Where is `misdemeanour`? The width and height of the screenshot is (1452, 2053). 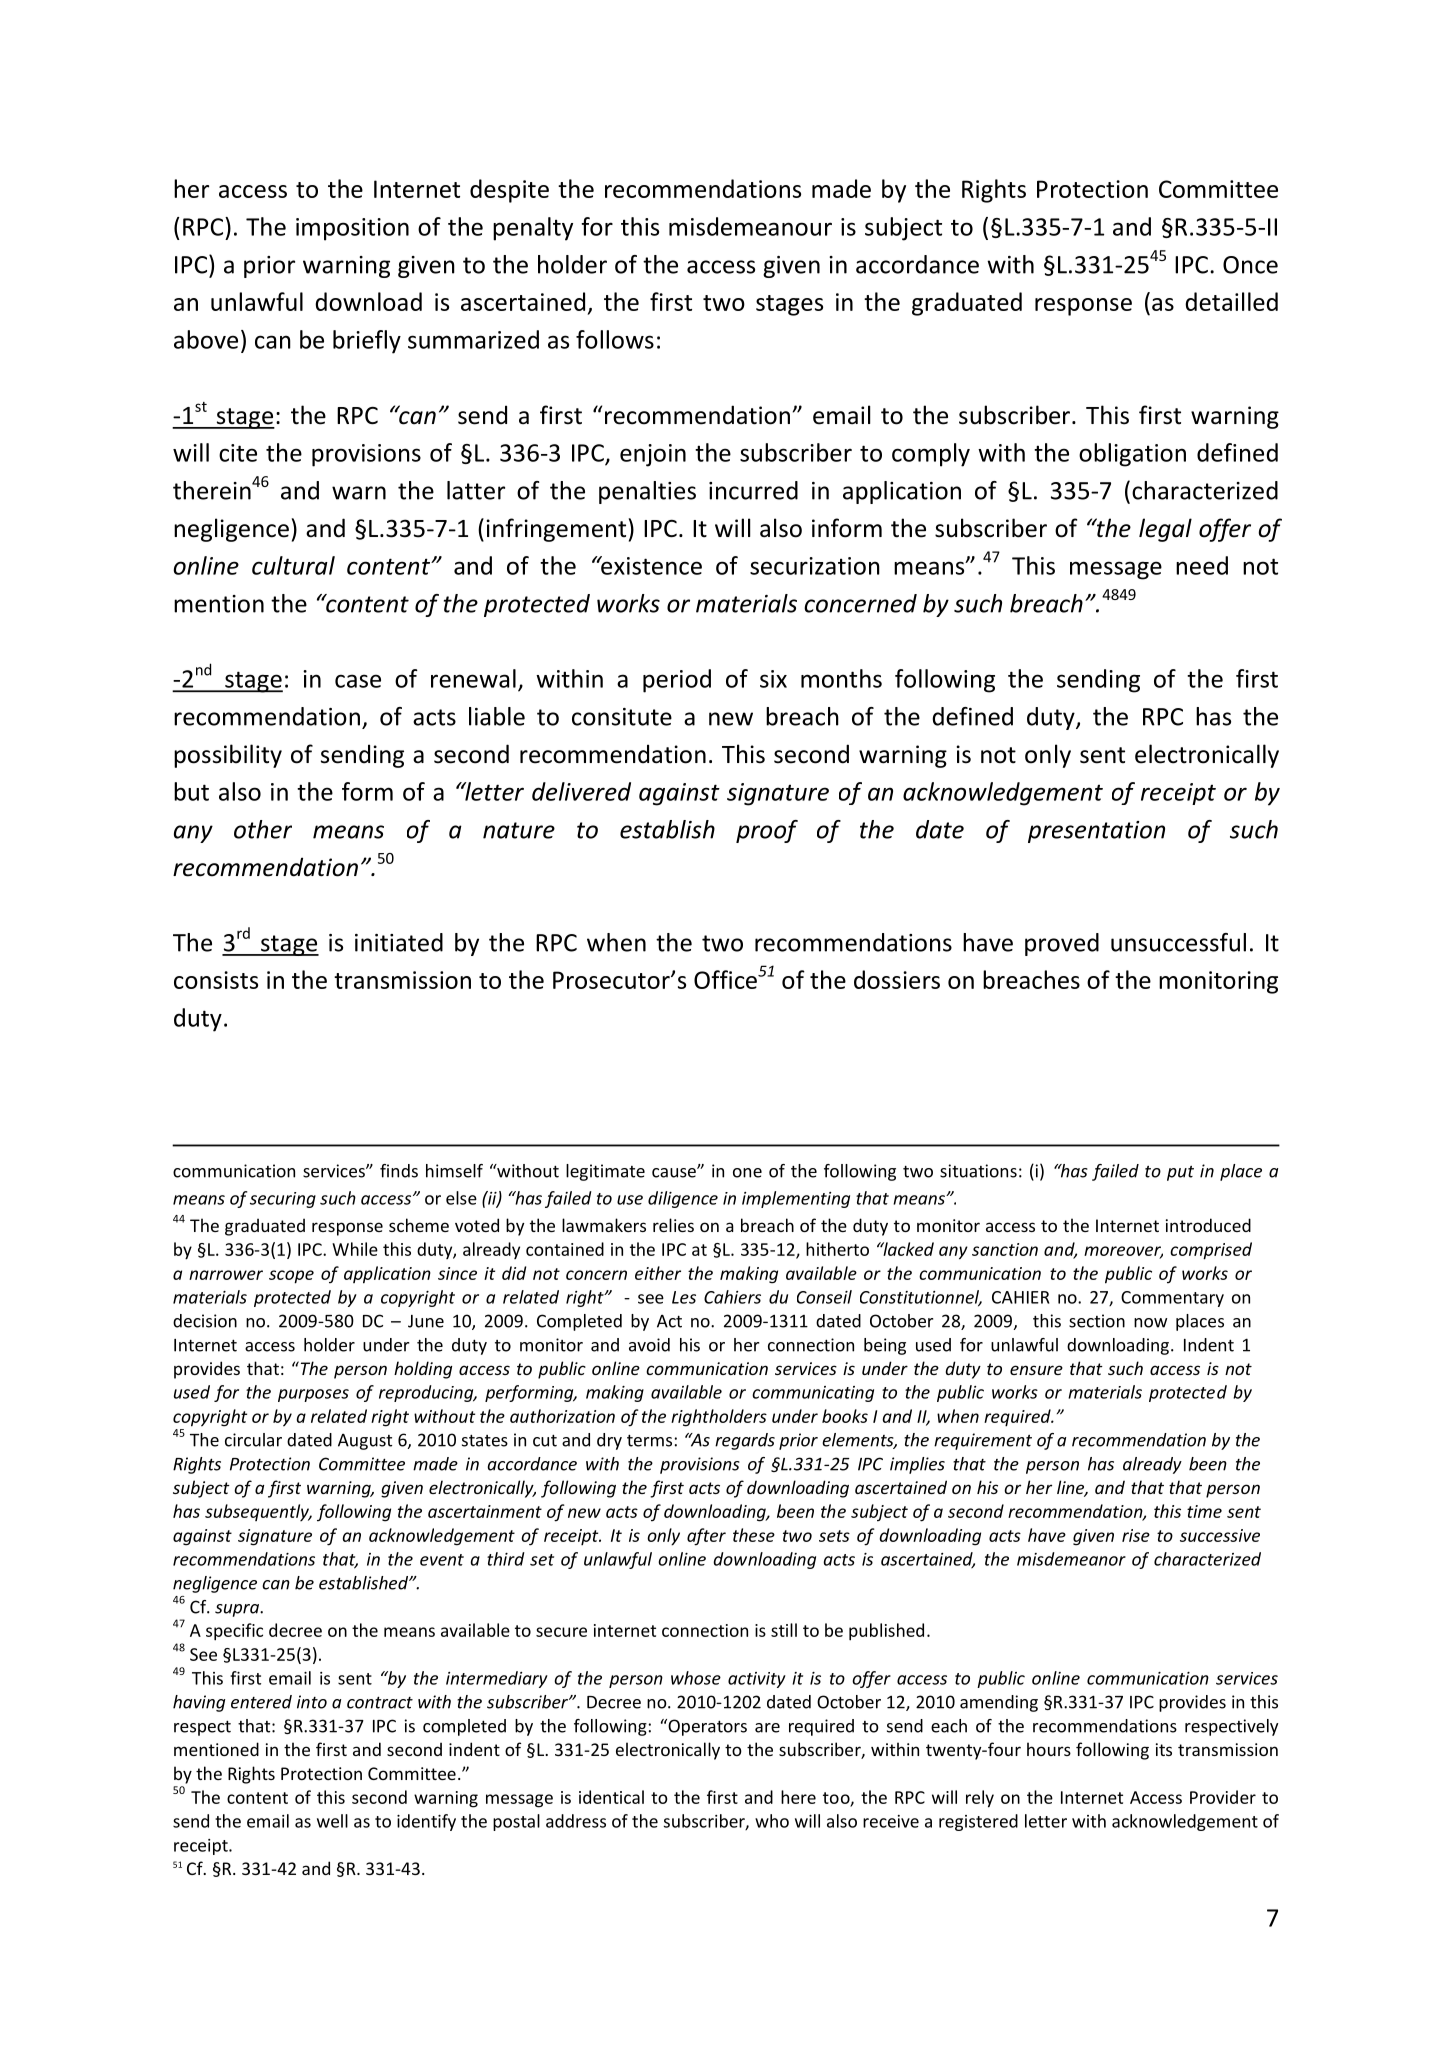 misdemeanour is located at coordinates (750, 226).
